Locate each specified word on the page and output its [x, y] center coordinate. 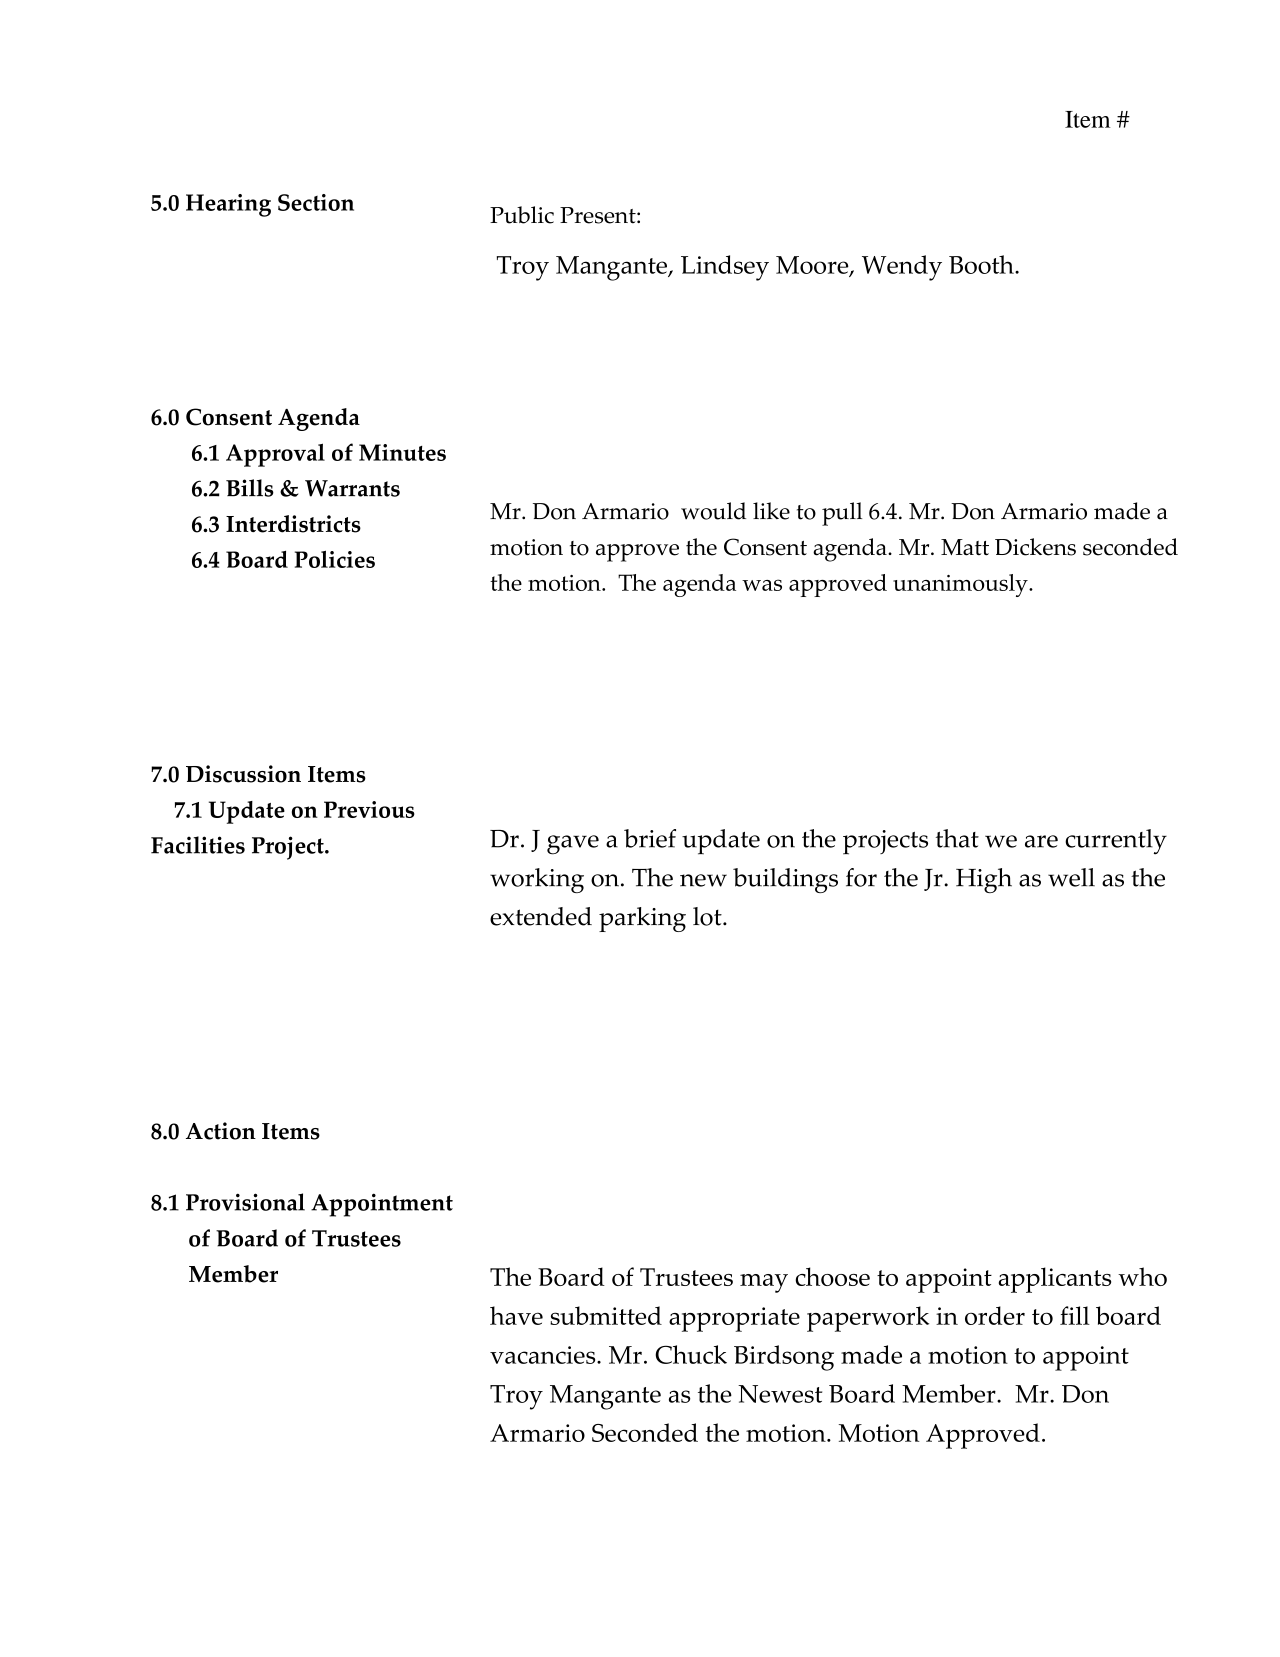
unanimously [961, 585]
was [762, 585]
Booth [982, 264]
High [984, 880]
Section [316, 202]
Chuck [691, 1354]
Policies [335, 559]
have [516, 1315]
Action [221, 1131]
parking [642, 919]
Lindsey [725, 268]
